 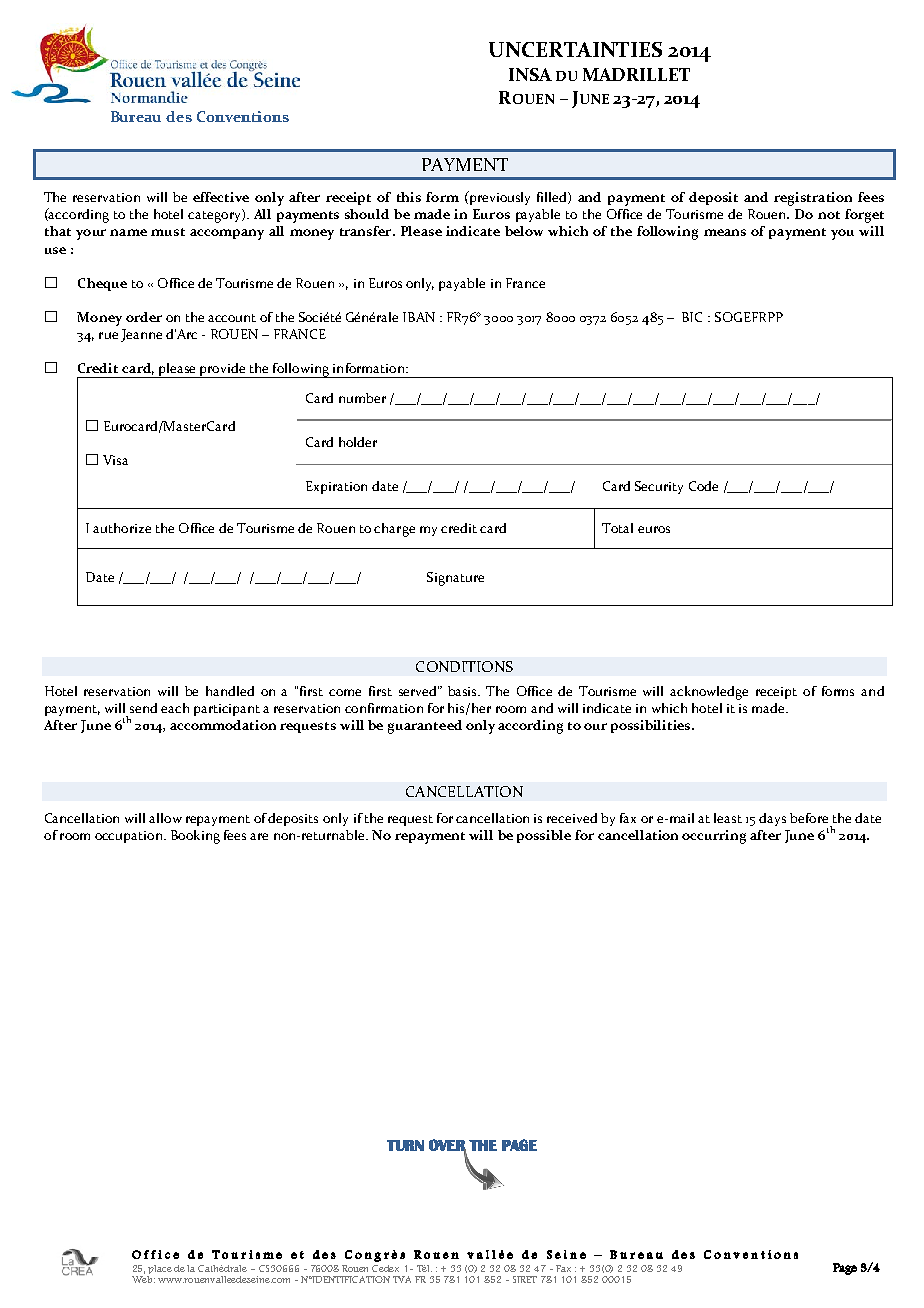 I want to click on send, so click(x=143, y=708).
